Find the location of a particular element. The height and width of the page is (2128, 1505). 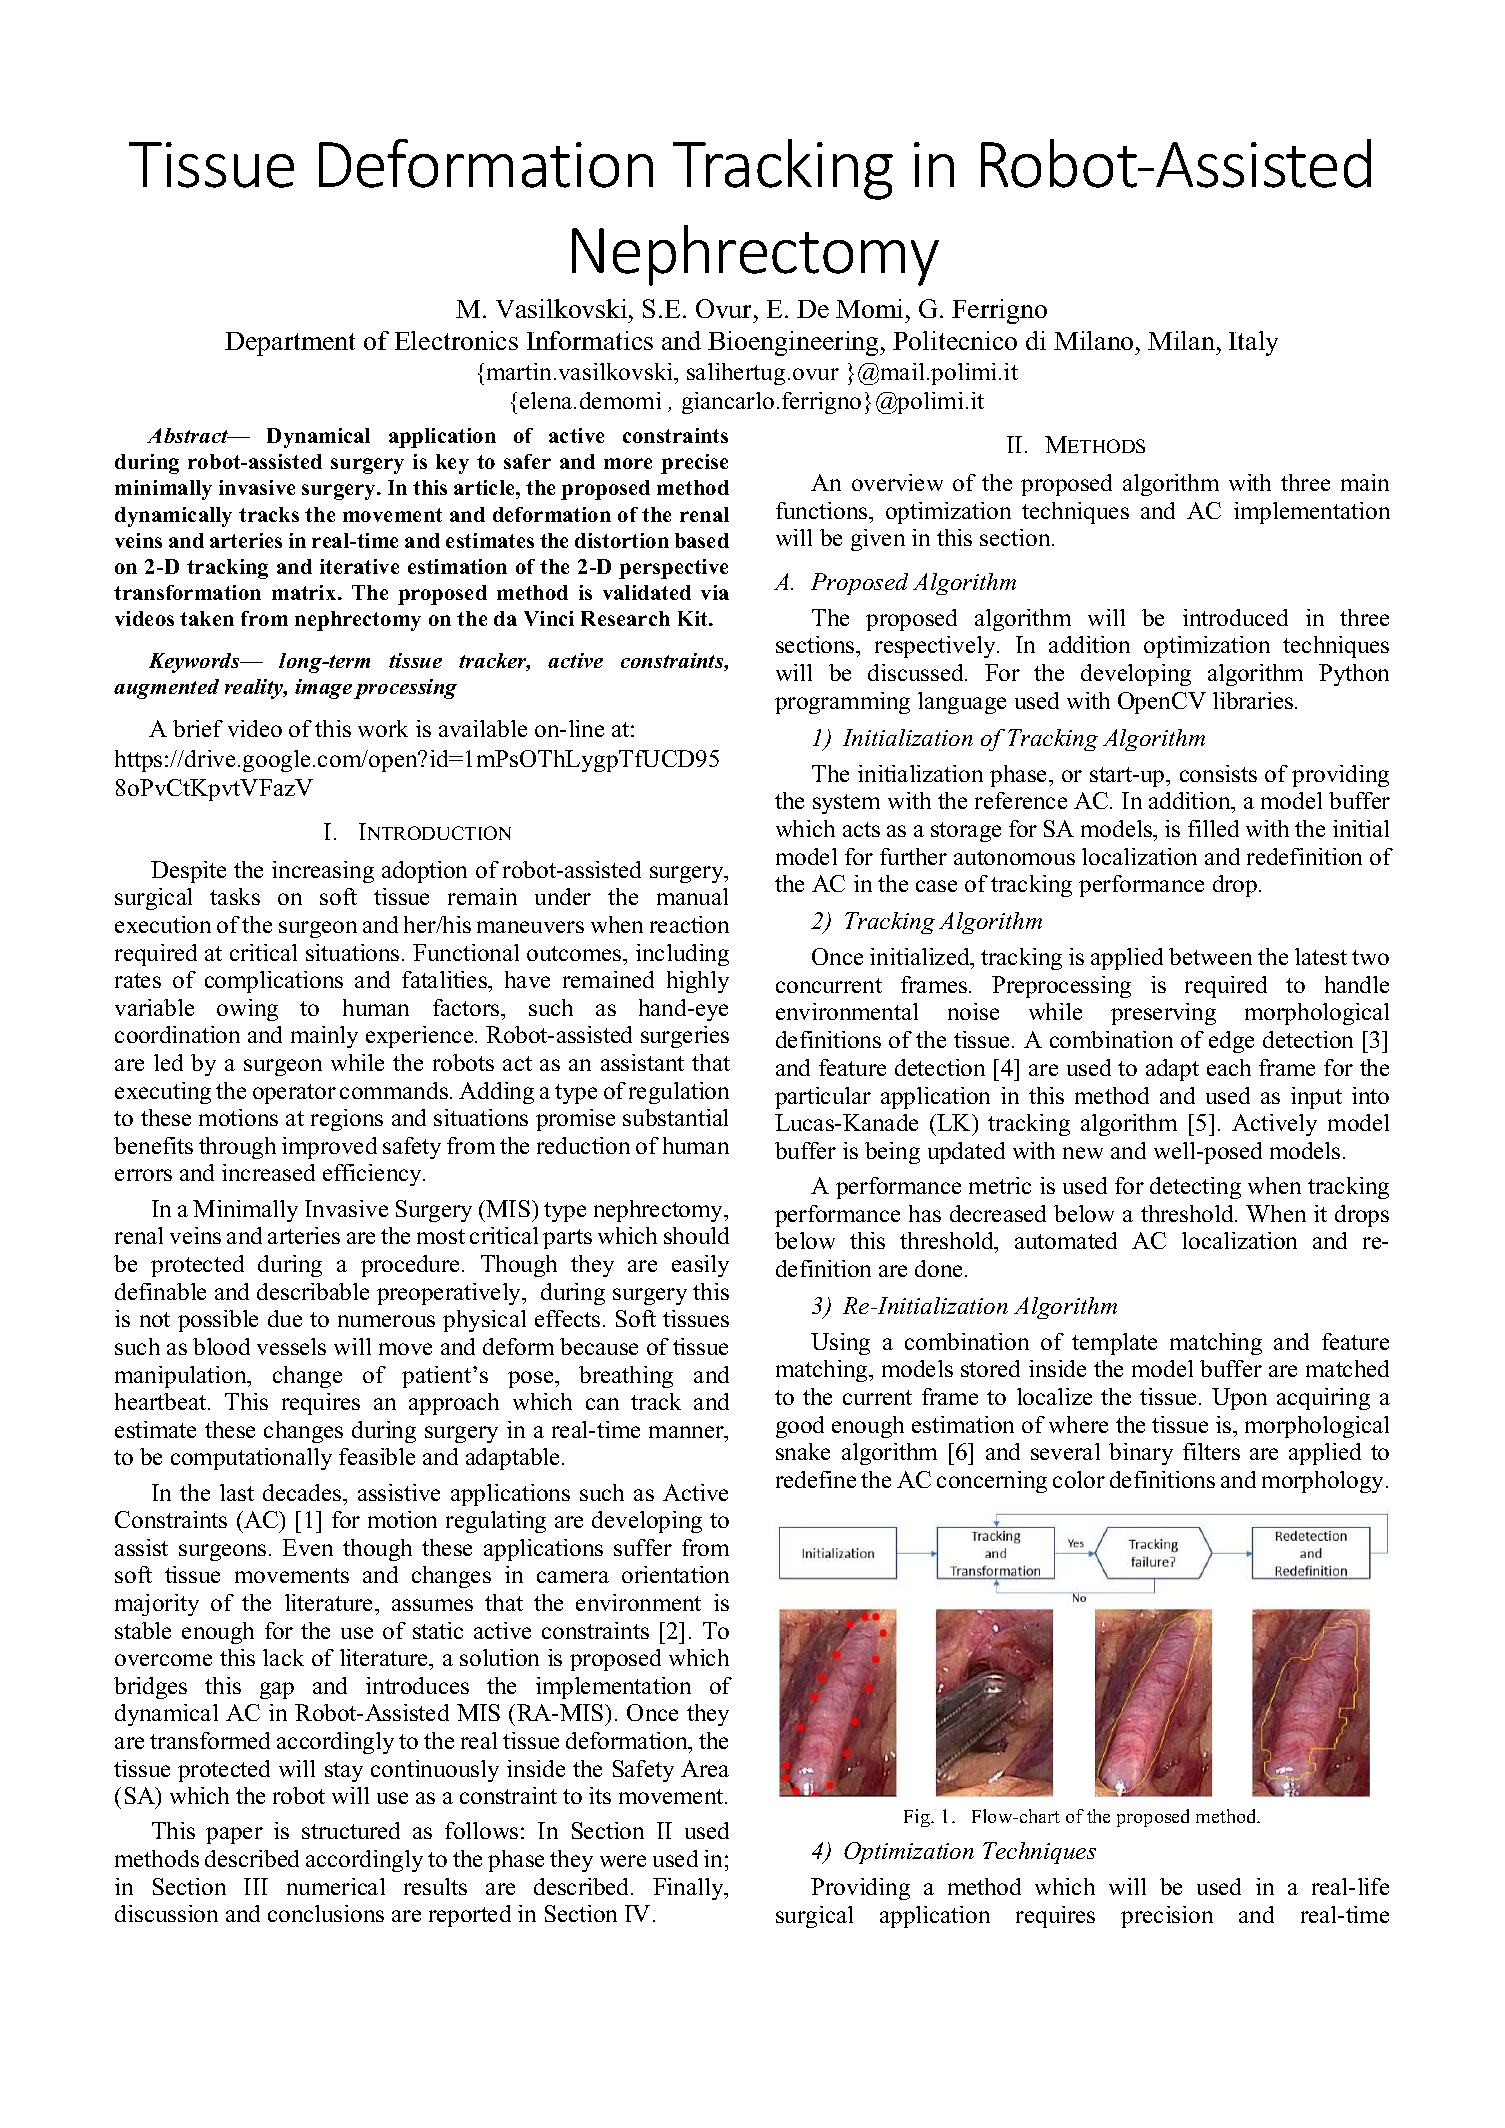

Finally is located at coordinates (689, 1889).
